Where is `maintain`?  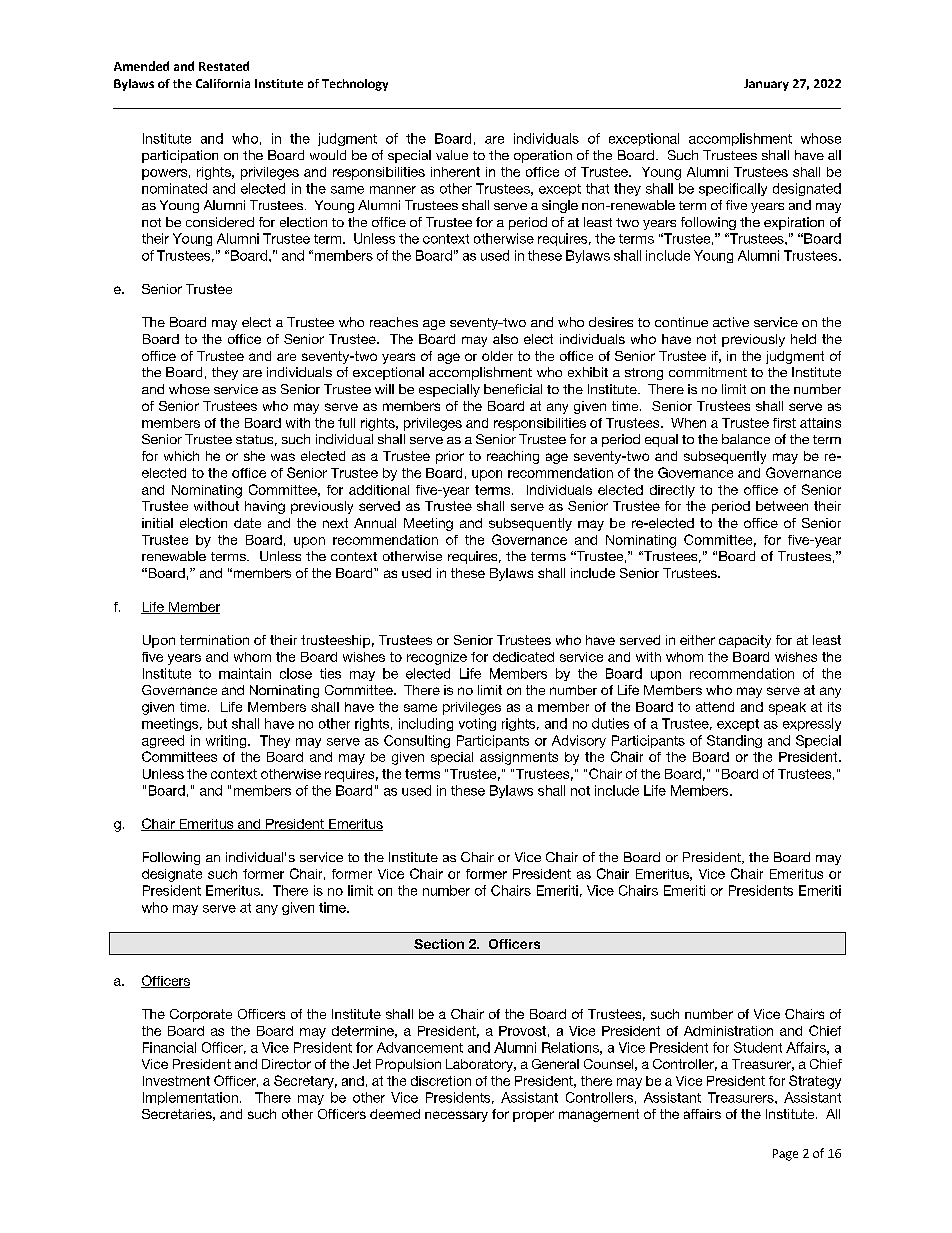
maintain is located at coordinates (245, 673).
